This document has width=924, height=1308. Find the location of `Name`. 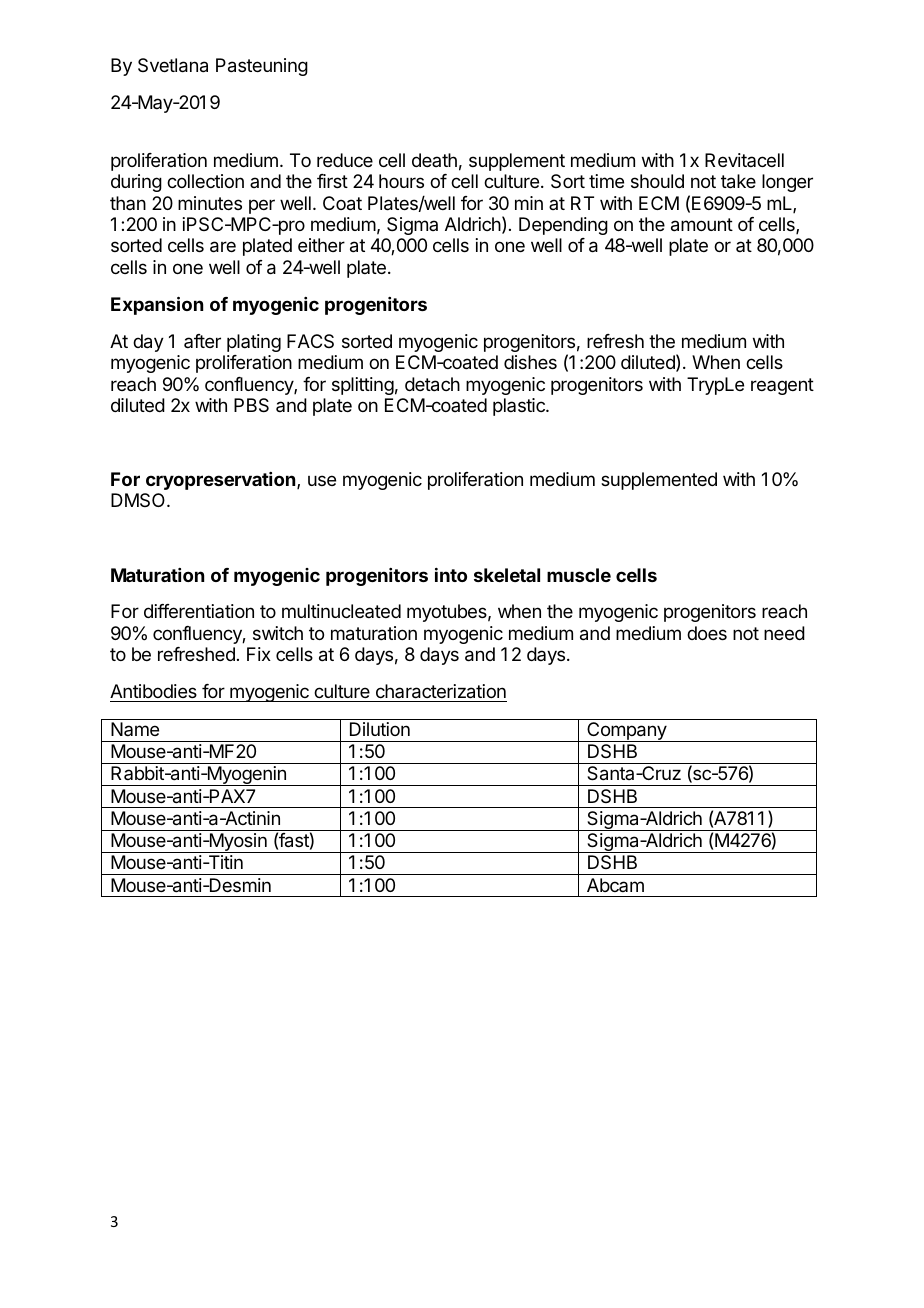

Name is located at coordinates (135, 729).
